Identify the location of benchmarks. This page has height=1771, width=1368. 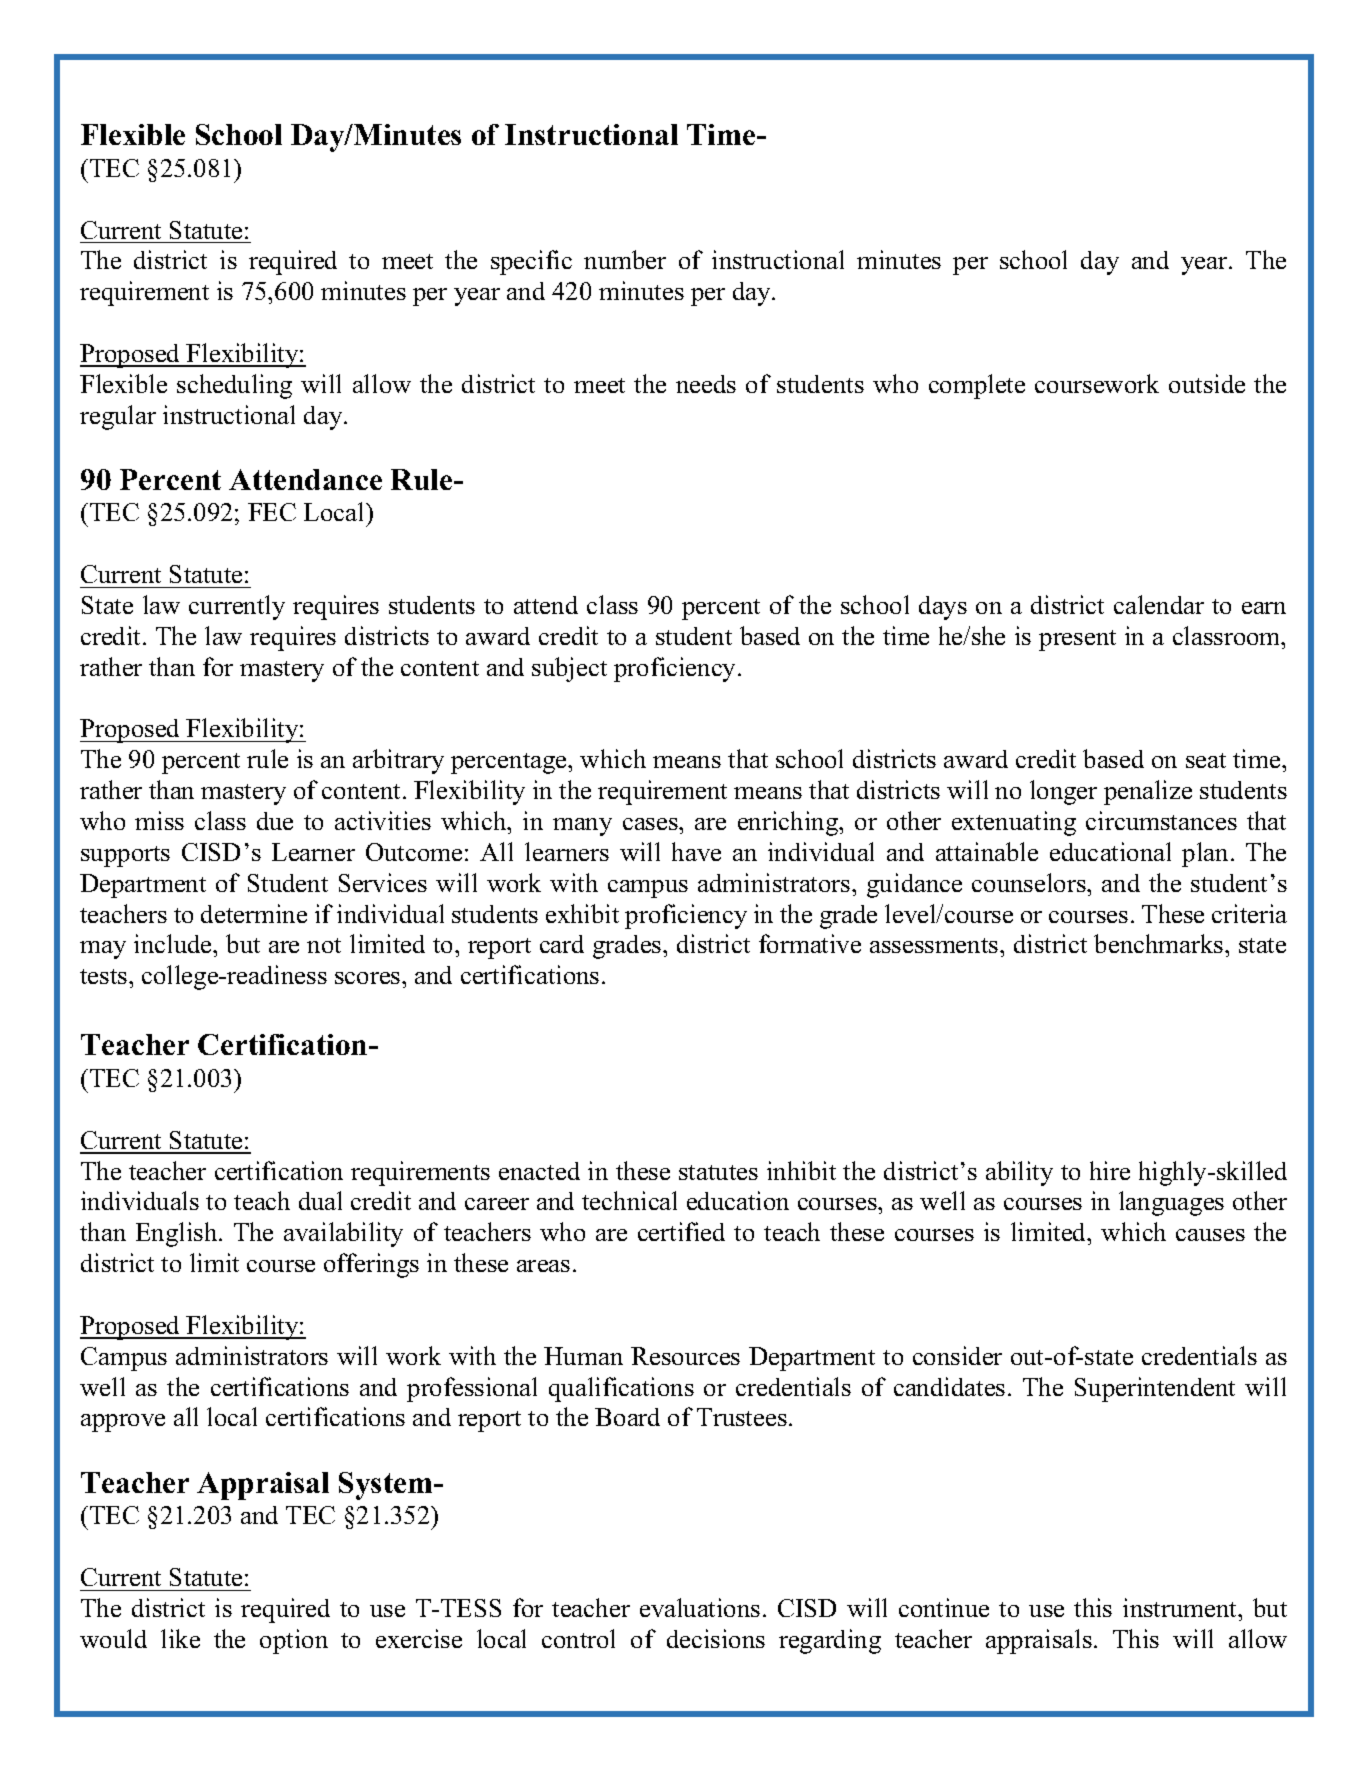
(1160, 943).
